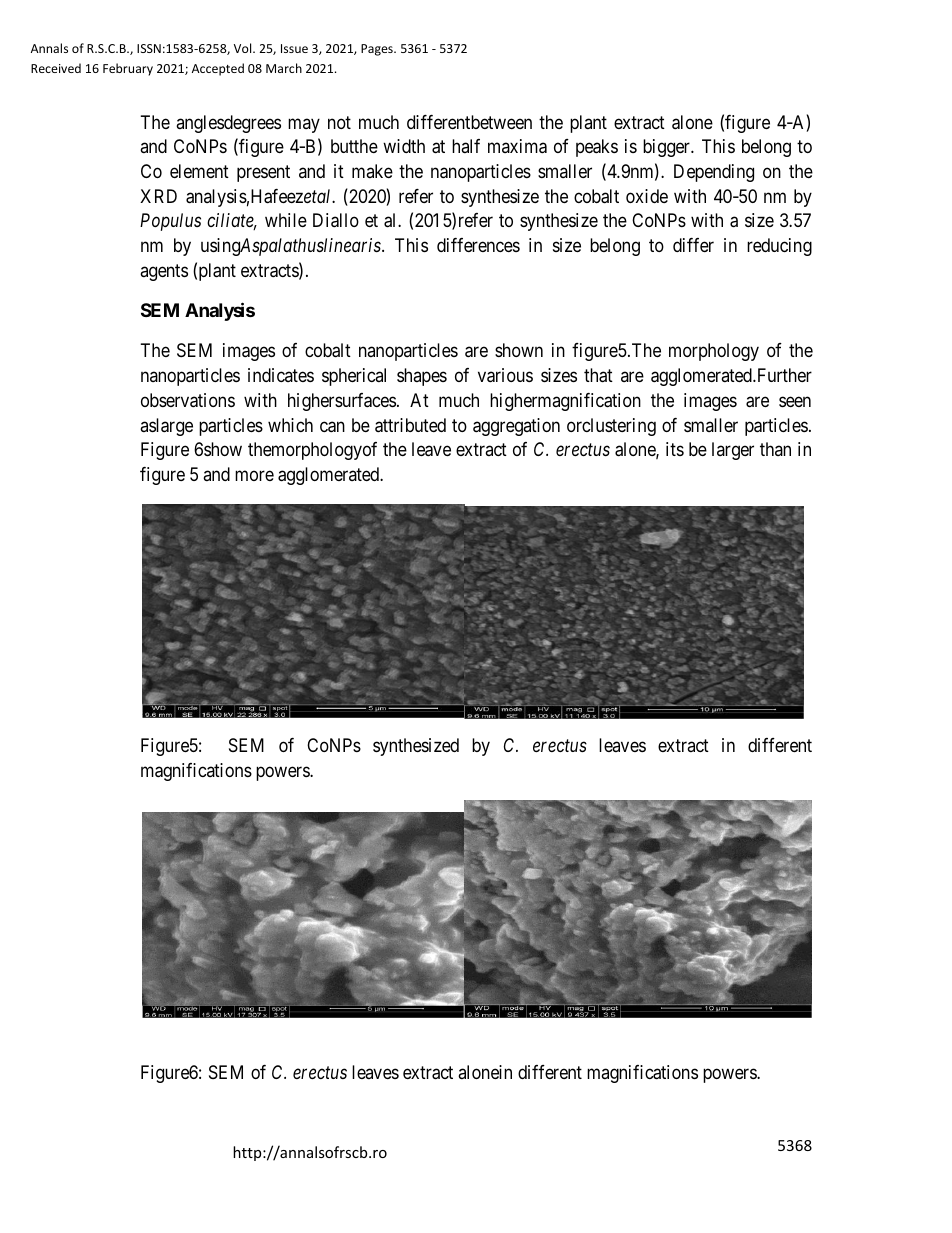 The image size is (952, 1233). What do you see at coordinates (378, 50) in the page?
I see `Pages` at bounding box center [378, 50].
